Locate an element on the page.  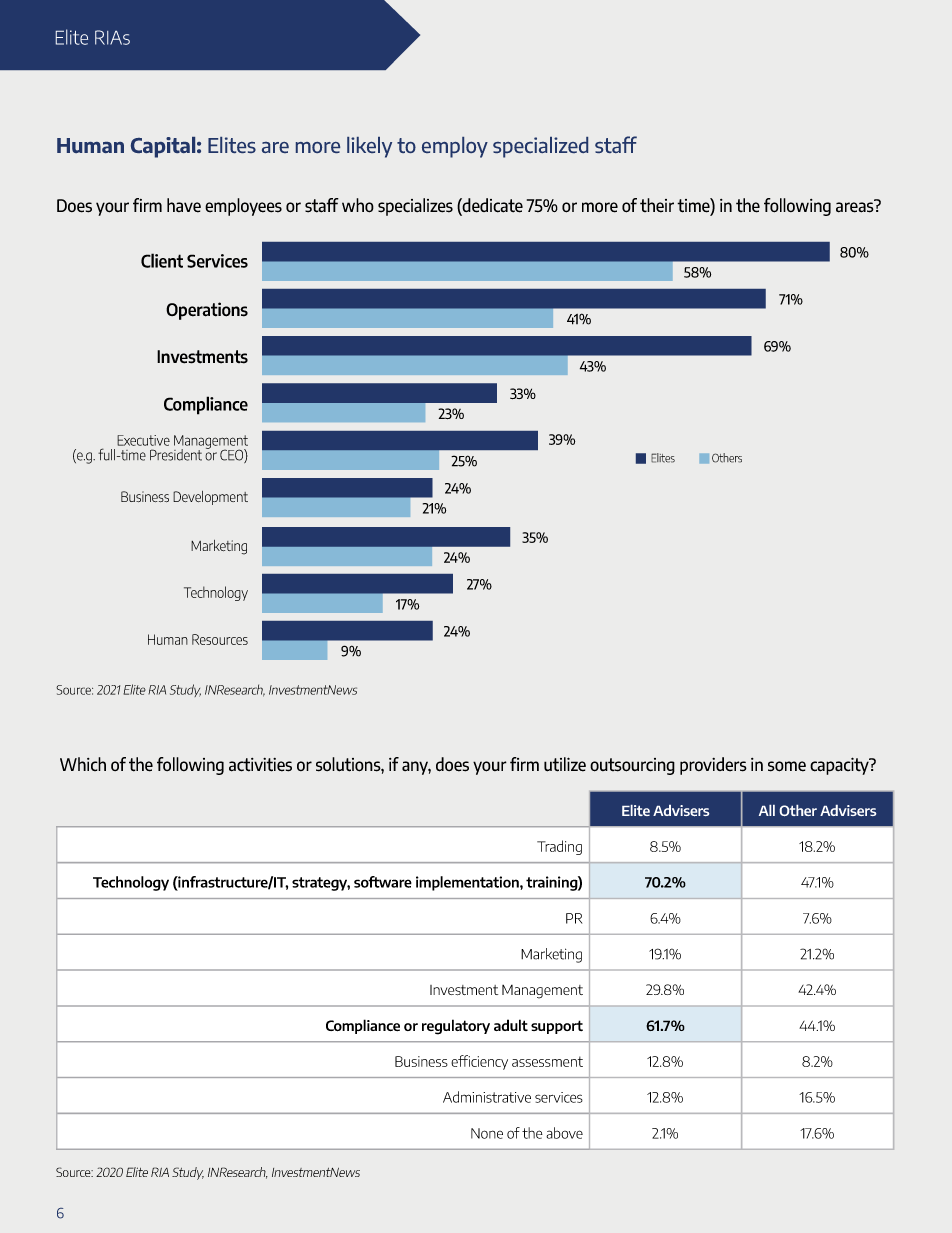
activities is located at coordinates (260, 765).
